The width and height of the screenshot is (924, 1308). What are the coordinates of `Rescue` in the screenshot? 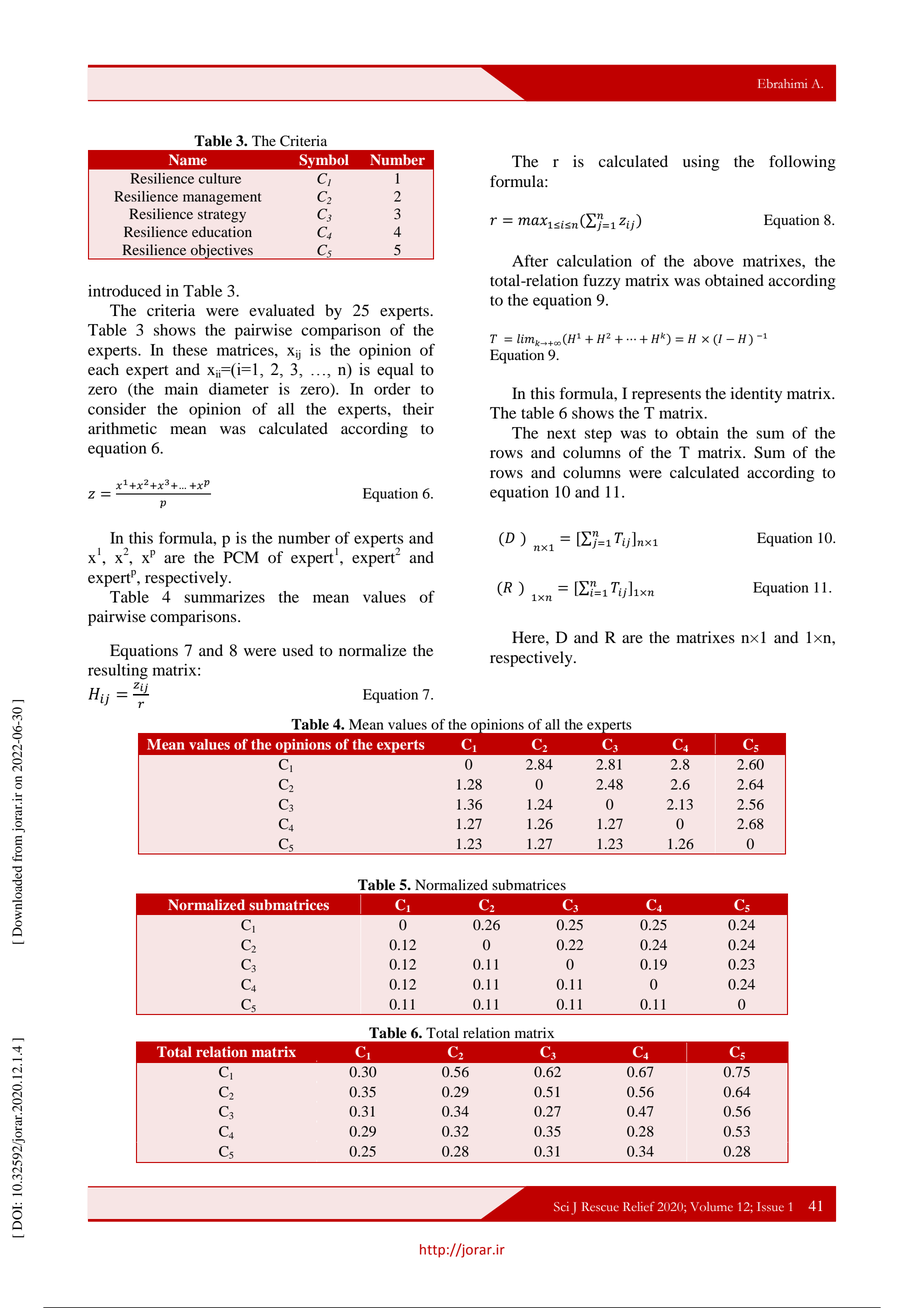 It's located at (600, 1207).
